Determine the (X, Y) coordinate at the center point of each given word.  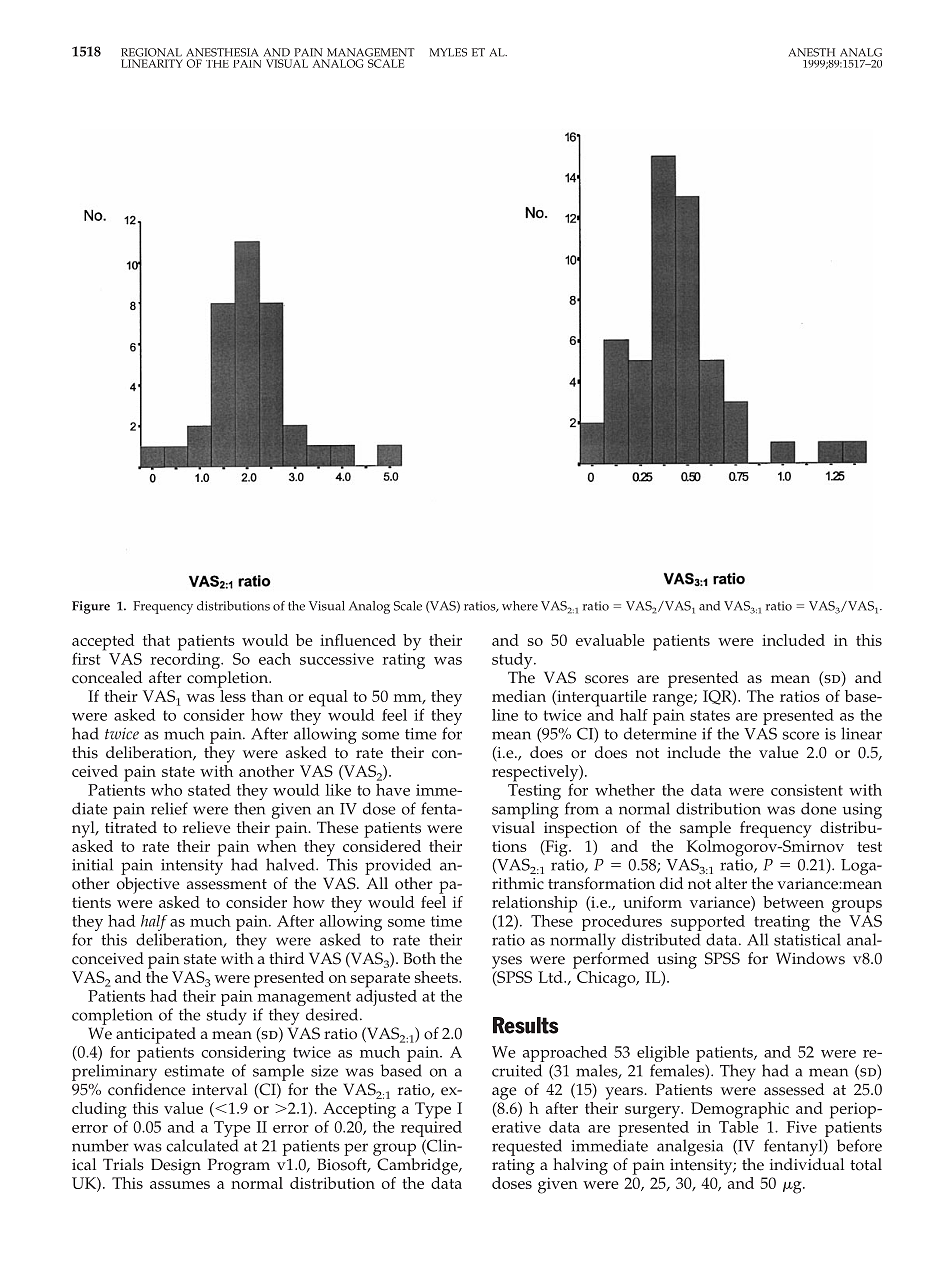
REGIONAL (151, 52)
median (519, 696)
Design (176, 1166)
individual (807, 1164)
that (156, 640)
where (520, 606)
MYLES (448, 52)
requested (527, 1147)
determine (660, 733)
